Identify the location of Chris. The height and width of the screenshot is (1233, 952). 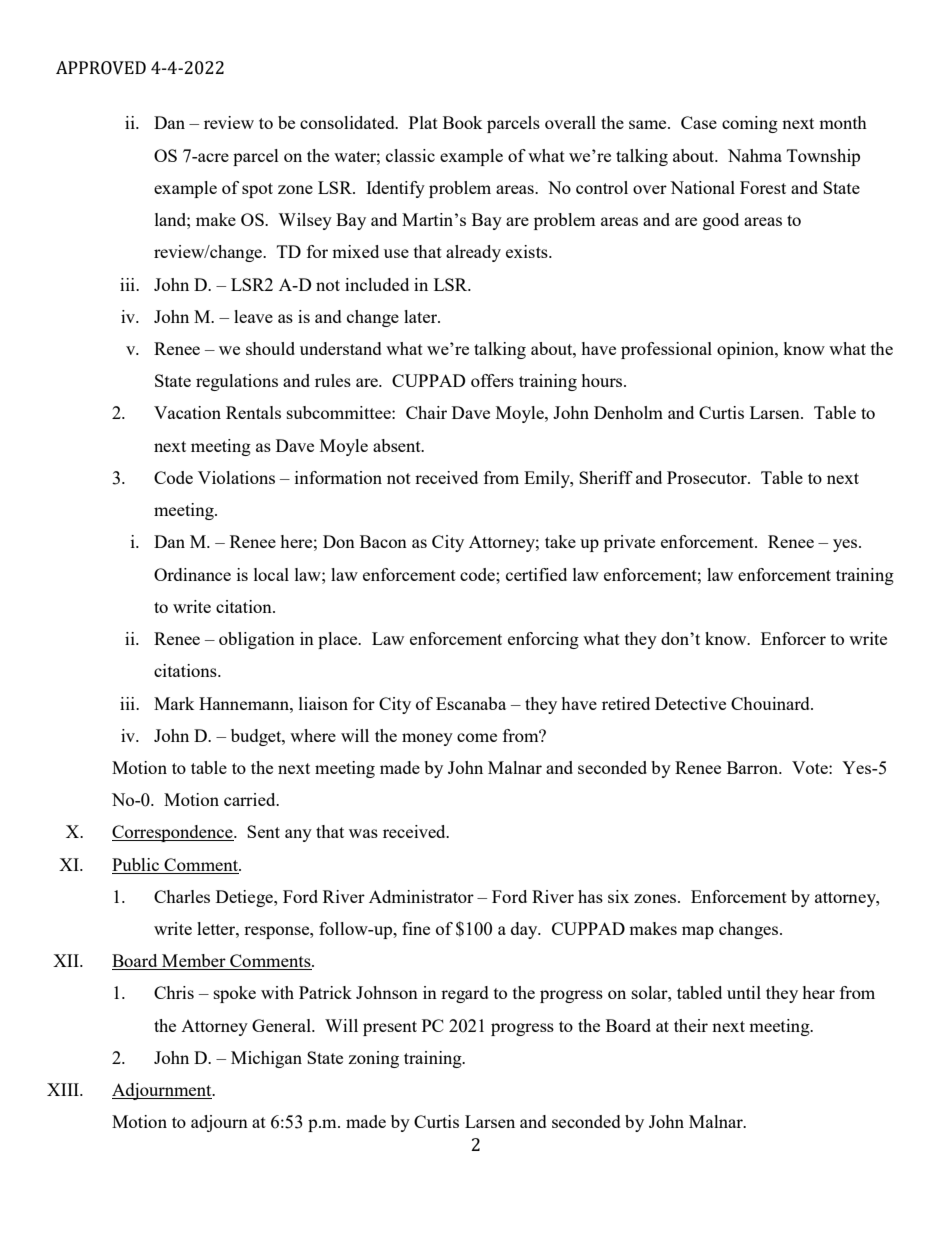
(174, 992).
